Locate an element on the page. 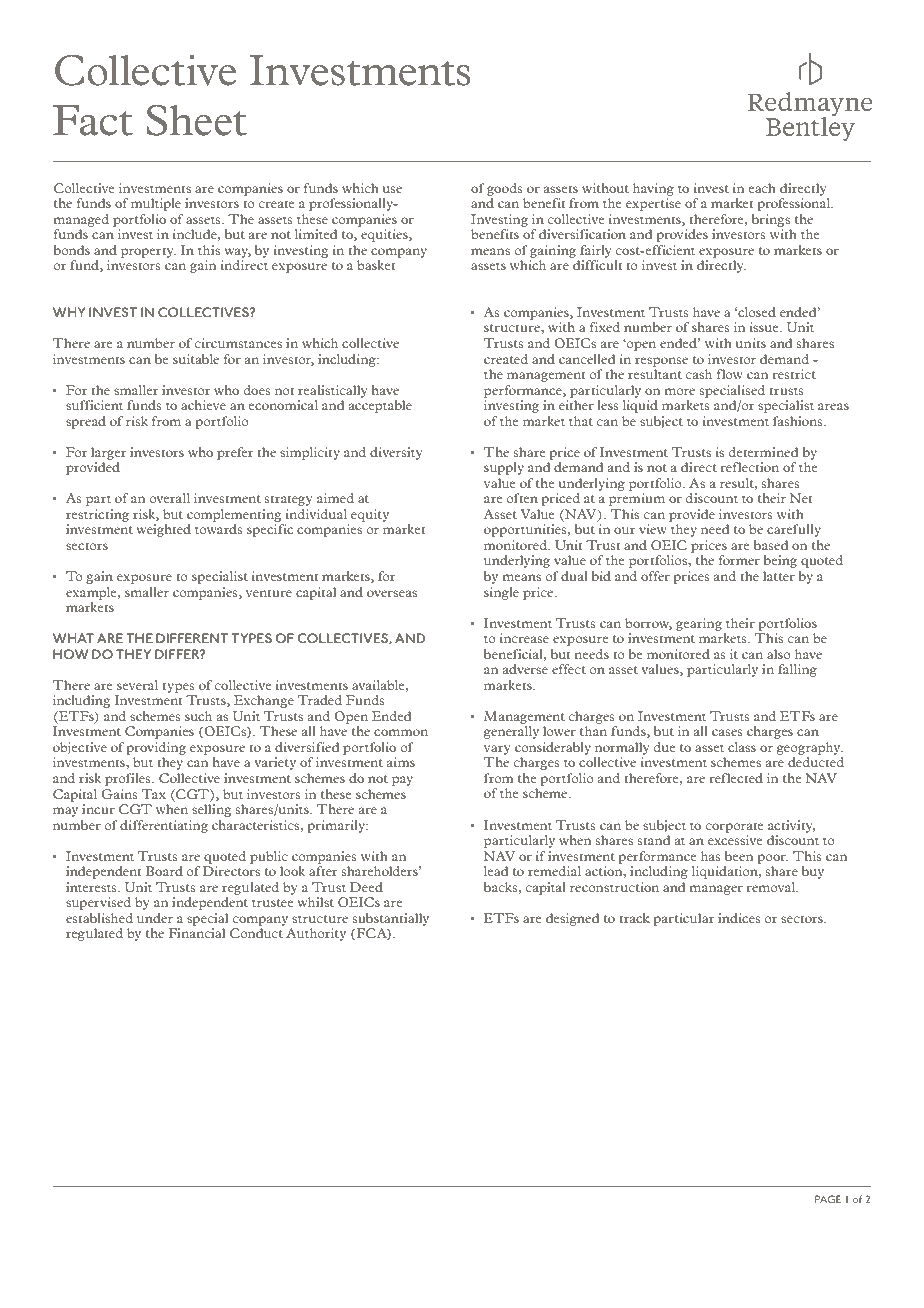 The width and height of the document is (924, 1308). goods is located at coordinates (505, 189).
